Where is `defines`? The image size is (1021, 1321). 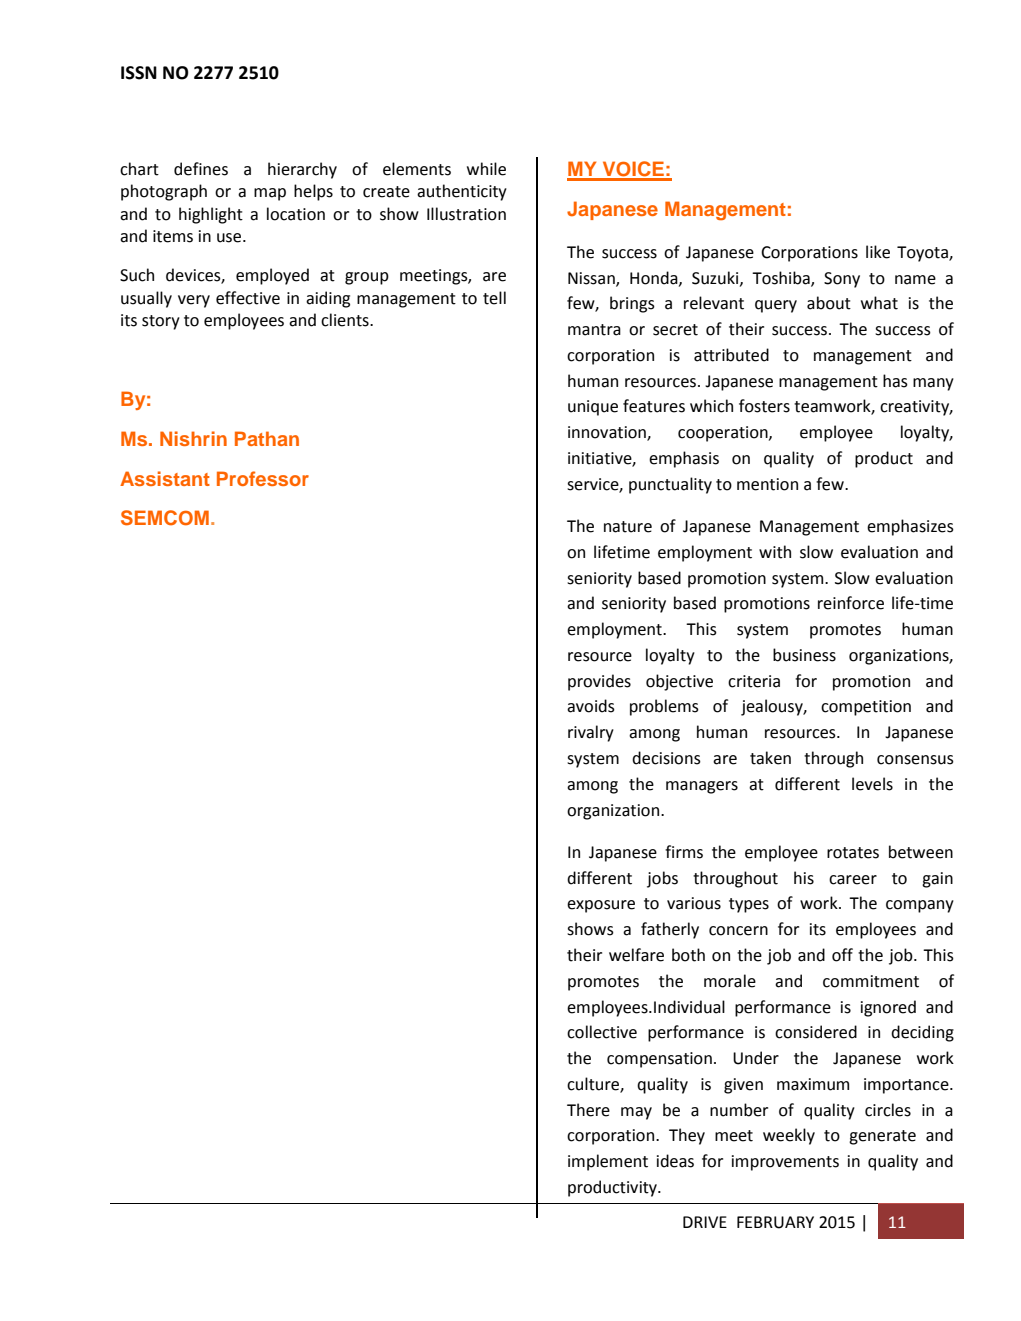 defines is located at coordinates (201, 169).
